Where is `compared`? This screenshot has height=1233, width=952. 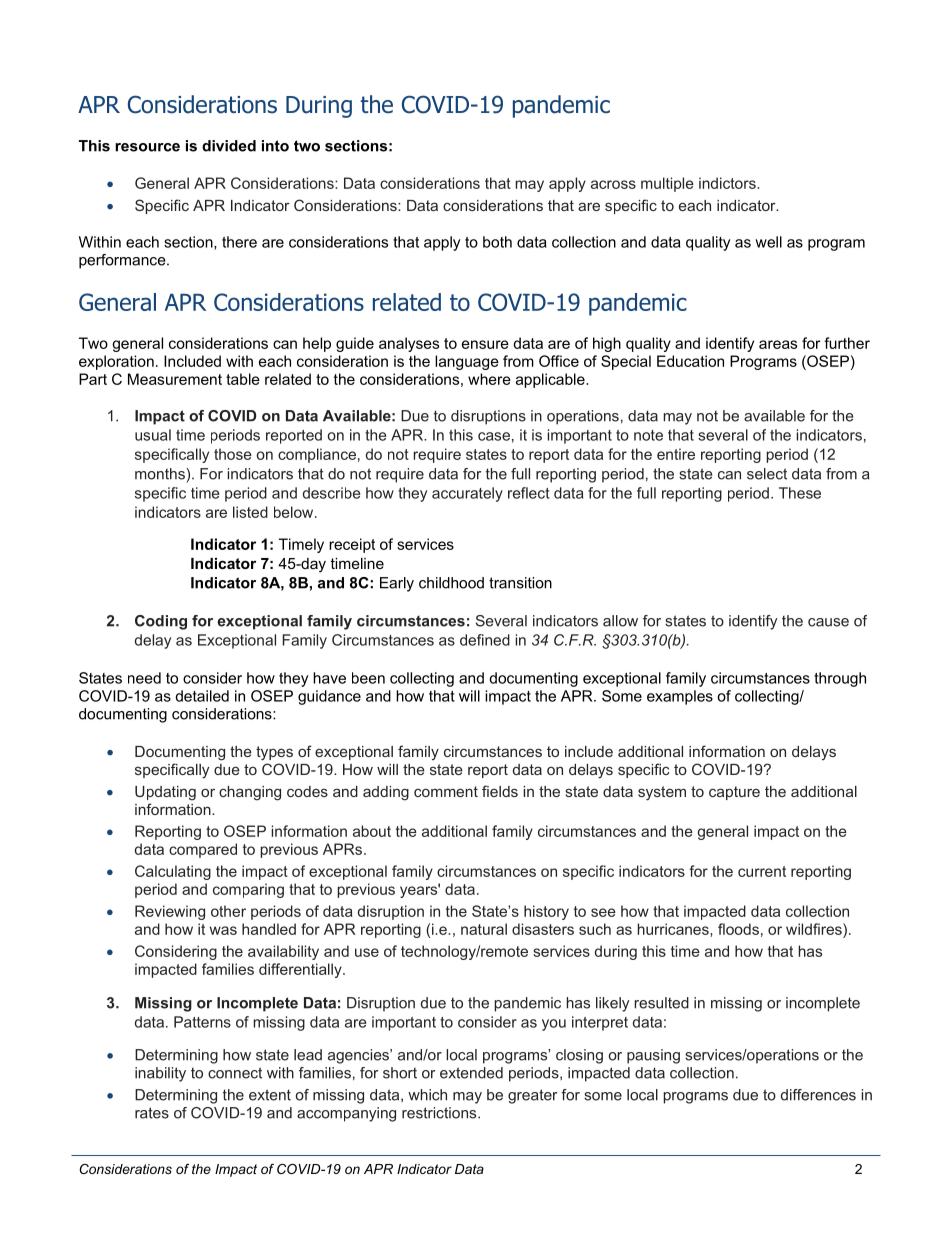
compared is located at coordinates (203, 850).
